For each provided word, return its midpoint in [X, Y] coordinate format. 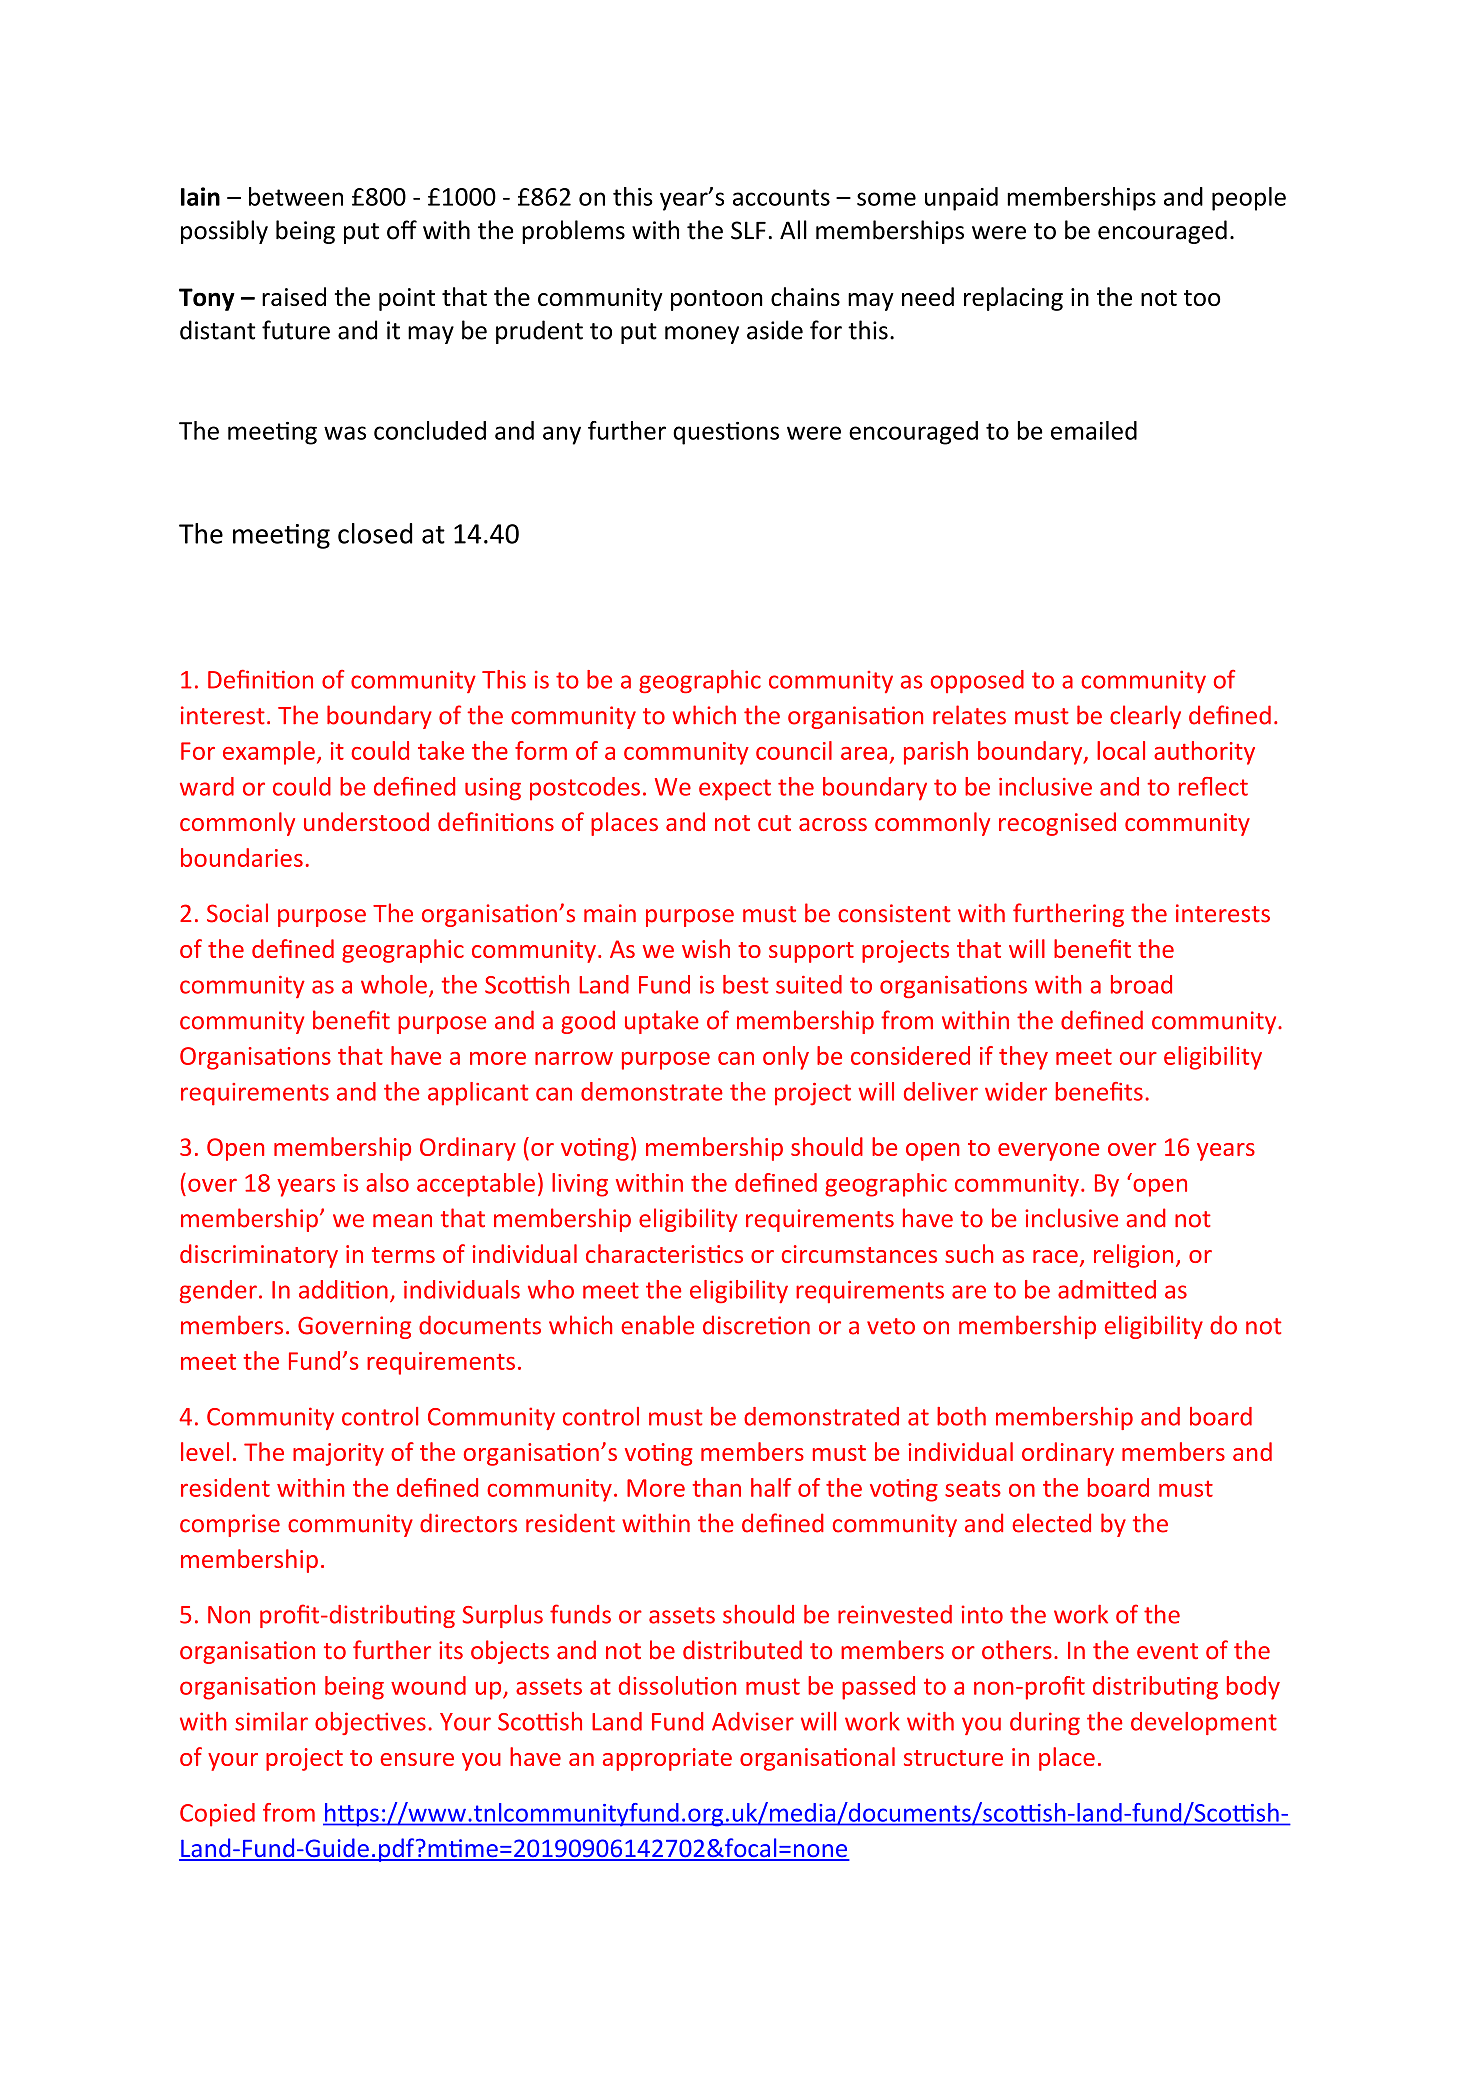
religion [1133, 1256]
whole [394, 984]
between [296, 196]
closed [375, 533]
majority [338, 1454]
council [794, 750]
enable [657, 1325]
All [793, 229]
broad [1141, 984]
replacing [1013, 299]
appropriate [667, 1759]
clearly [1145, 717]
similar [271, 1721]
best [746, 984]
